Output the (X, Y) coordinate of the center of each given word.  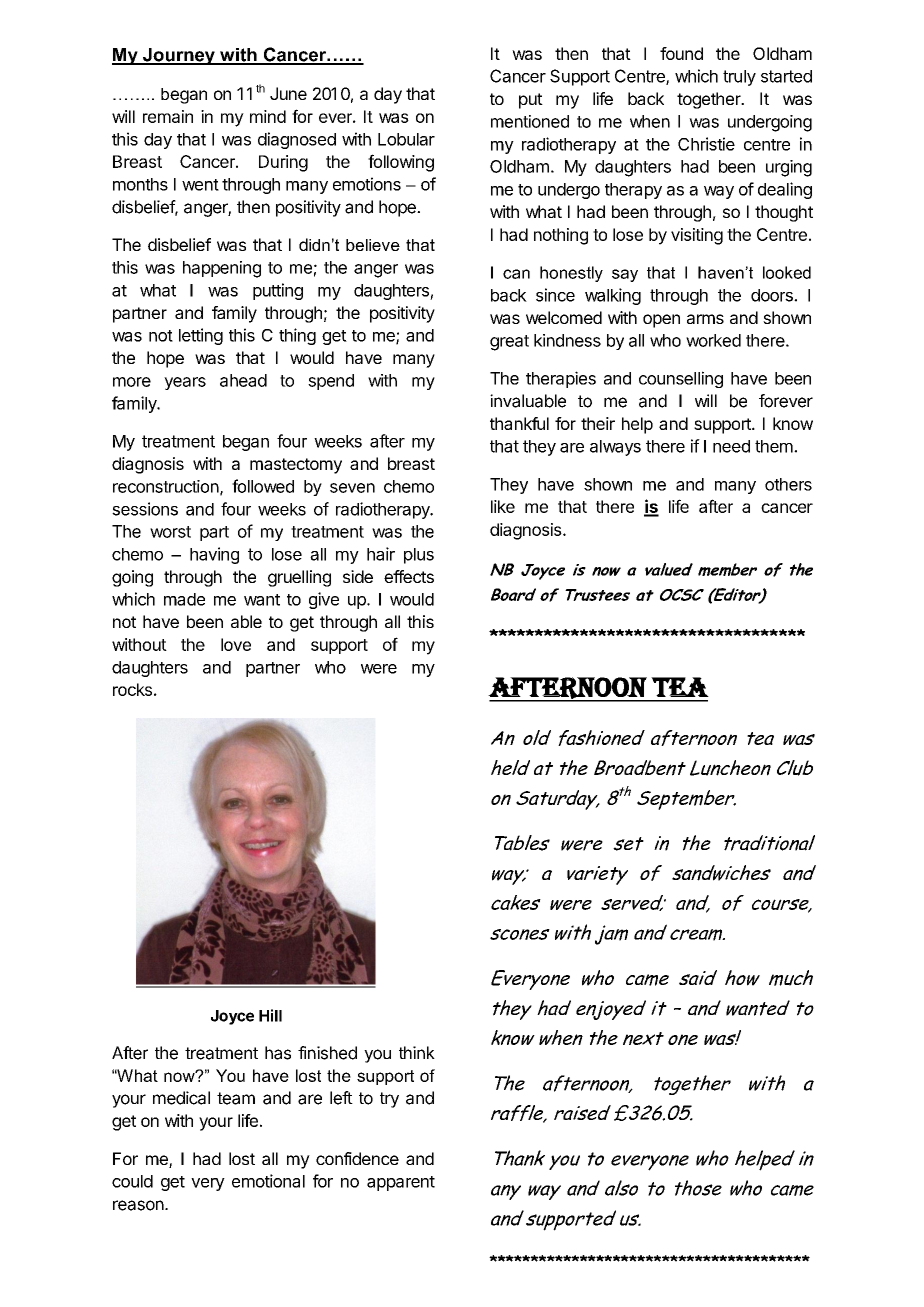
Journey (179, 56)
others (788, 484)
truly (739, 78)
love (236, 644)
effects (409, 576)
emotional (268, 1181)
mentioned (530, 121)
